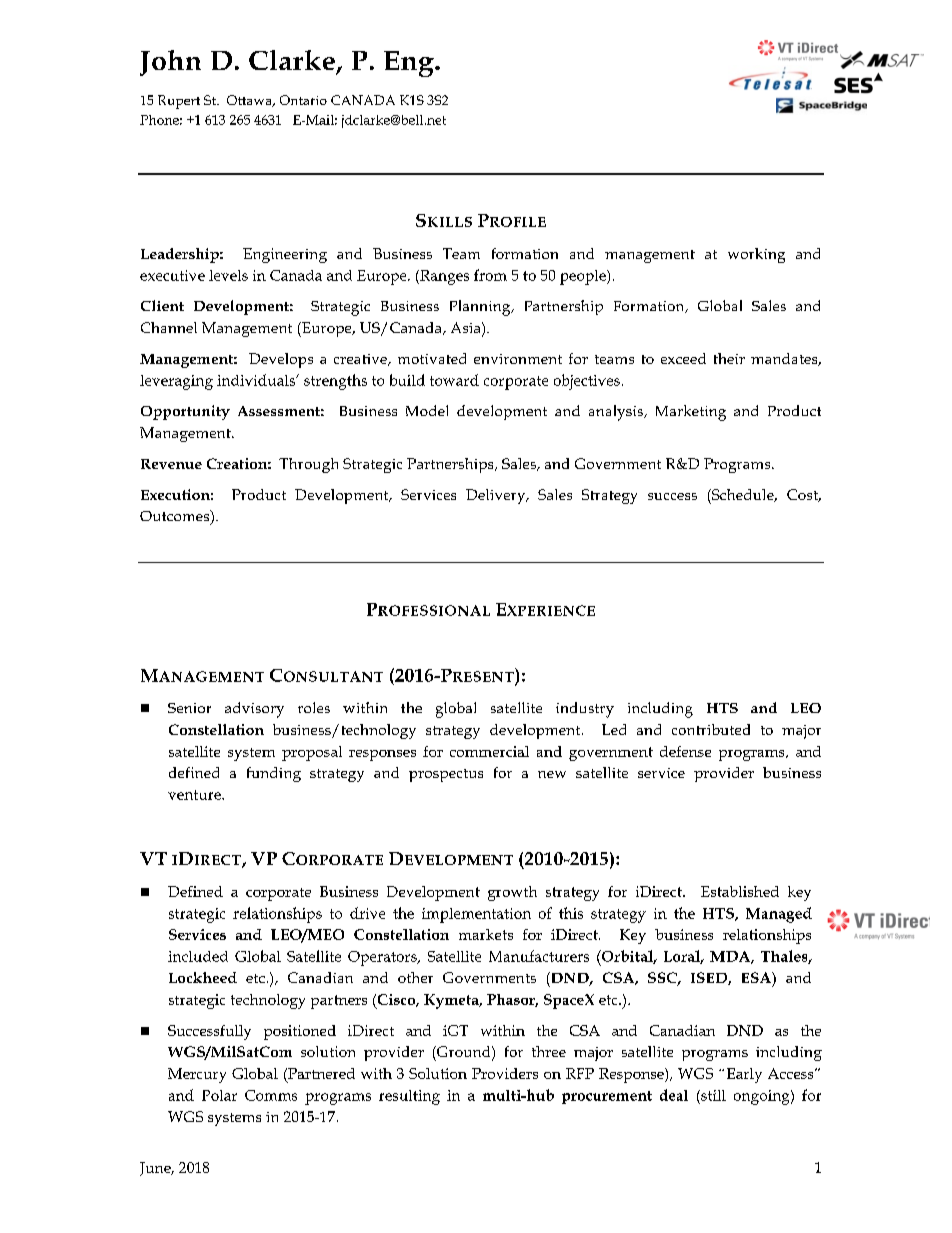 This screenshot has width=952, height=1233. What do you see at coordinates (257, 380) in the screenshot?
I see `individuals` at bounding box center [257, 380].
